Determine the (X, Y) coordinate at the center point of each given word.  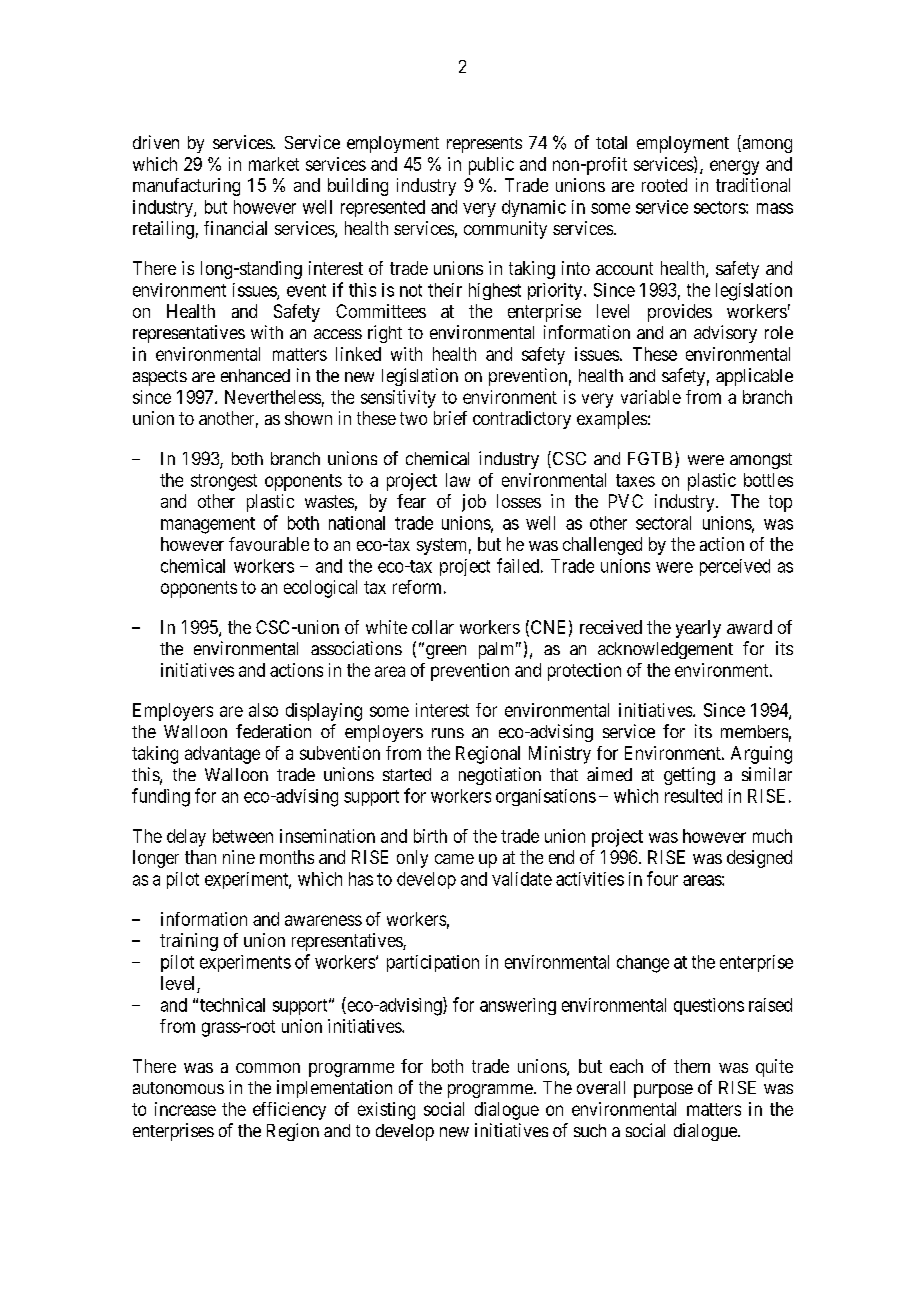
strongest (224, 482)
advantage (222, 755)
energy (734, 167)
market (274, 164)
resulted (693, 796)
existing (386, 1111)
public (491, 166)
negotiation (500, 776)
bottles (768, 480)
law (458, 480)
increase (185, 1109)
